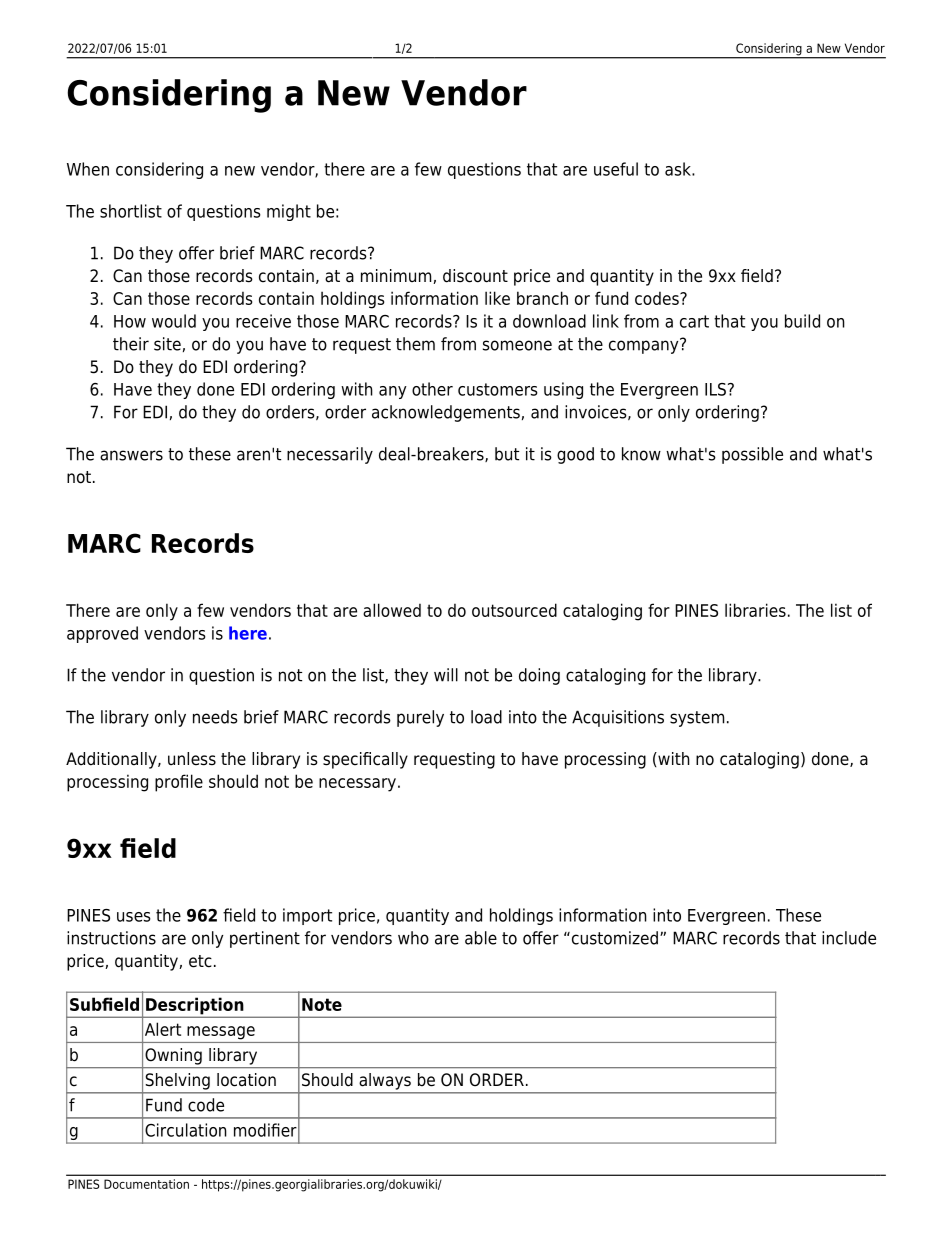  Describe the element at coordinates (475, 276) in the document. I see `discount` at that location.
